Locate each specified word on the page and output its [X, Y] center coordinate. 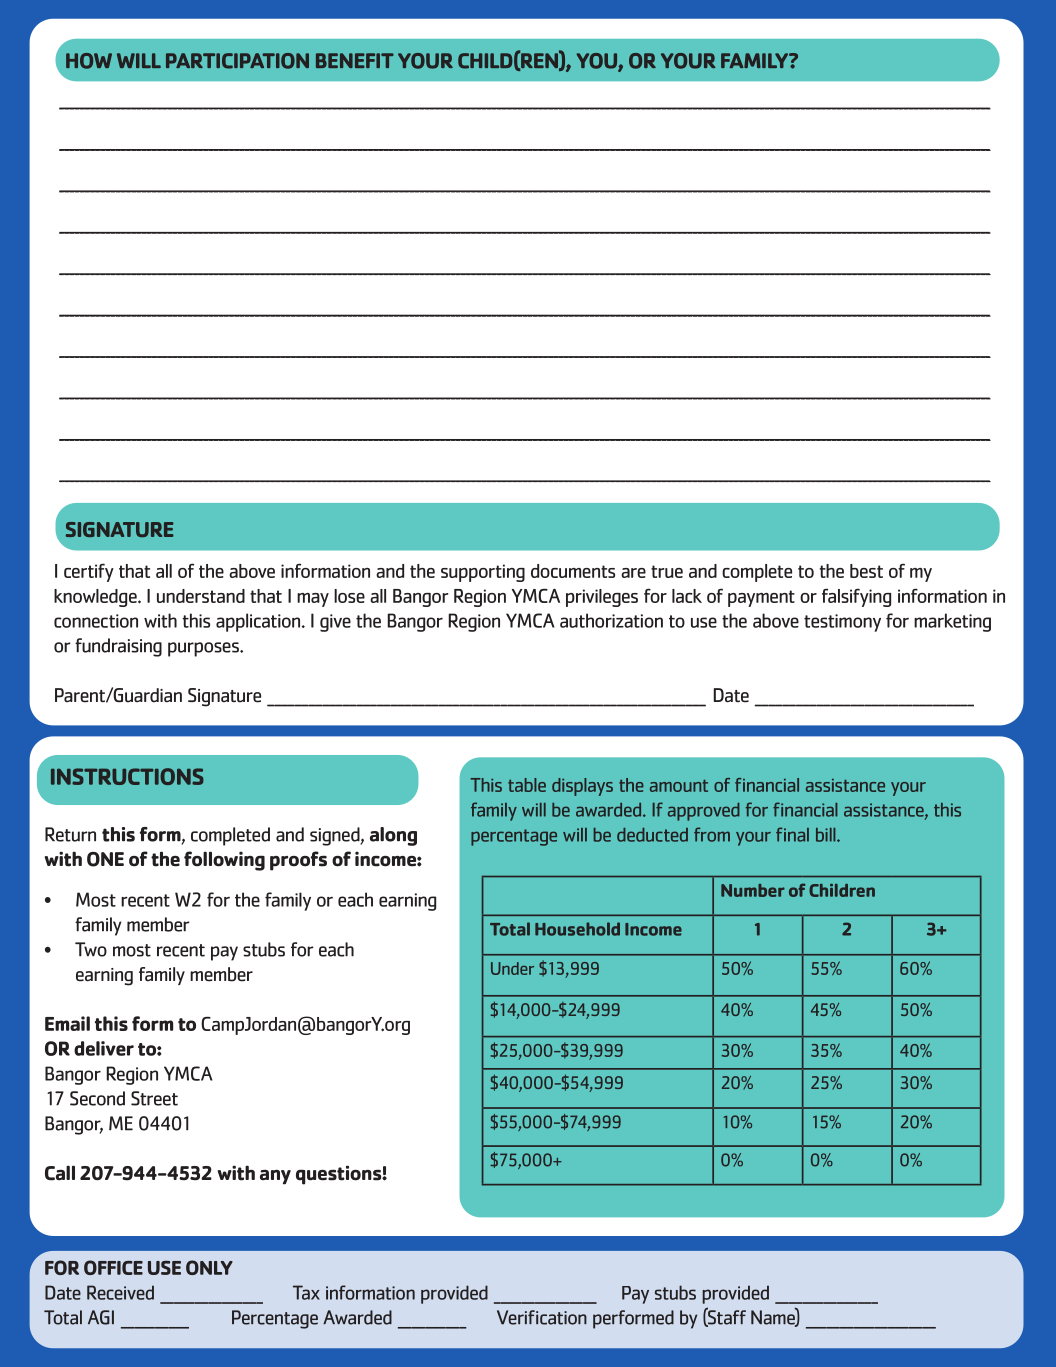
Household [577, 929]
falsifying [856, 597]
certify [89, 572]
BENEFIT [355, 60]
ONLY [209, 1267]
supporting [483, 573]
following [224, 861]
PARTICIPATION [237, 61]
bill [827, 835]
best [866, 571]
